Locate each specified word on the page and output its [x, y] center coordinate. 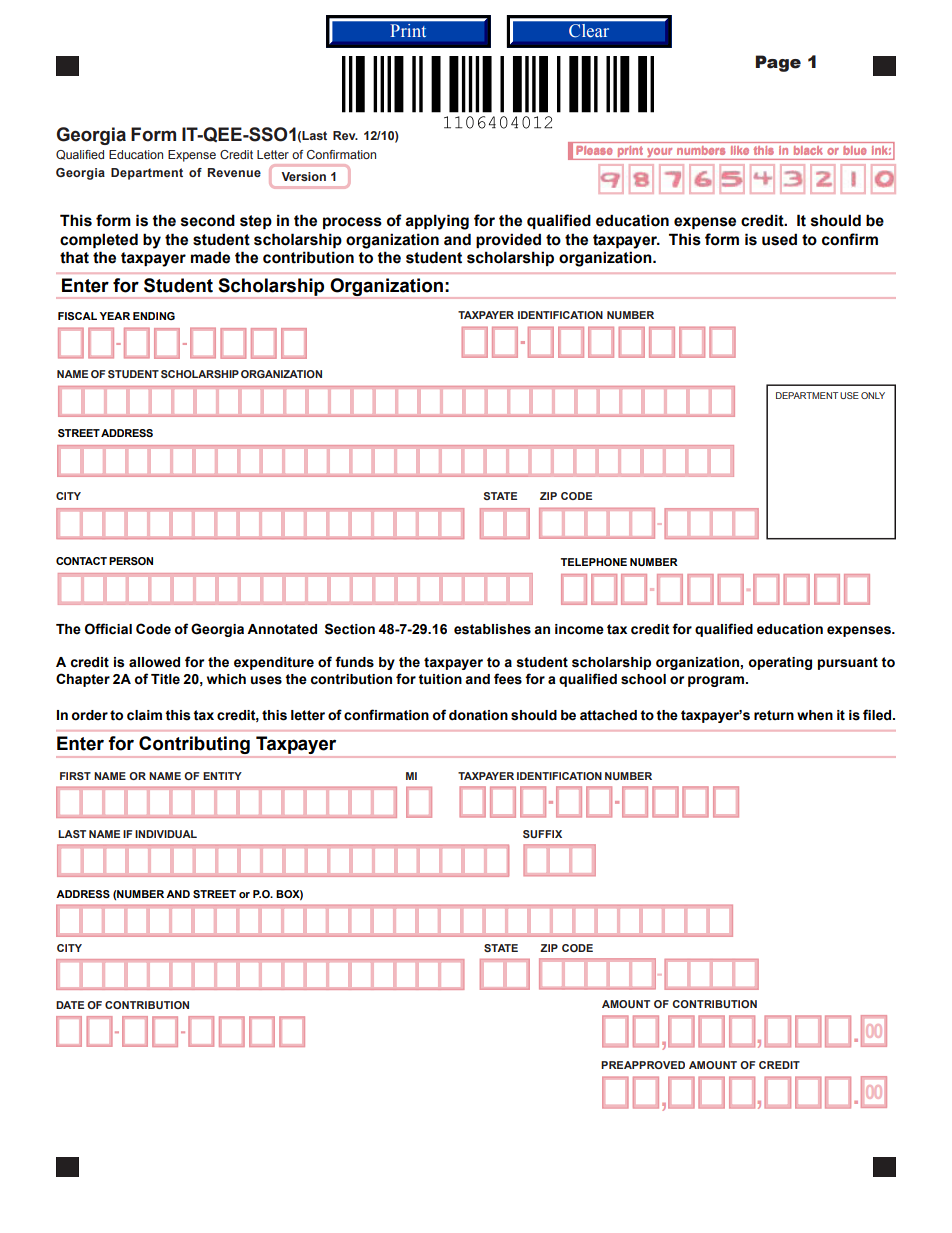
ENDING [154, 316]
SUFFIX [542, 834]
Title [165, 679]
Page [778, 63]
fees [508, 679]
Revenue [234, 172]
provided [508, 240]
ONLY [873, 395]
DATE [70, 1005]
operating [780, 663]
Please [594, 150]
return [774, 715]
